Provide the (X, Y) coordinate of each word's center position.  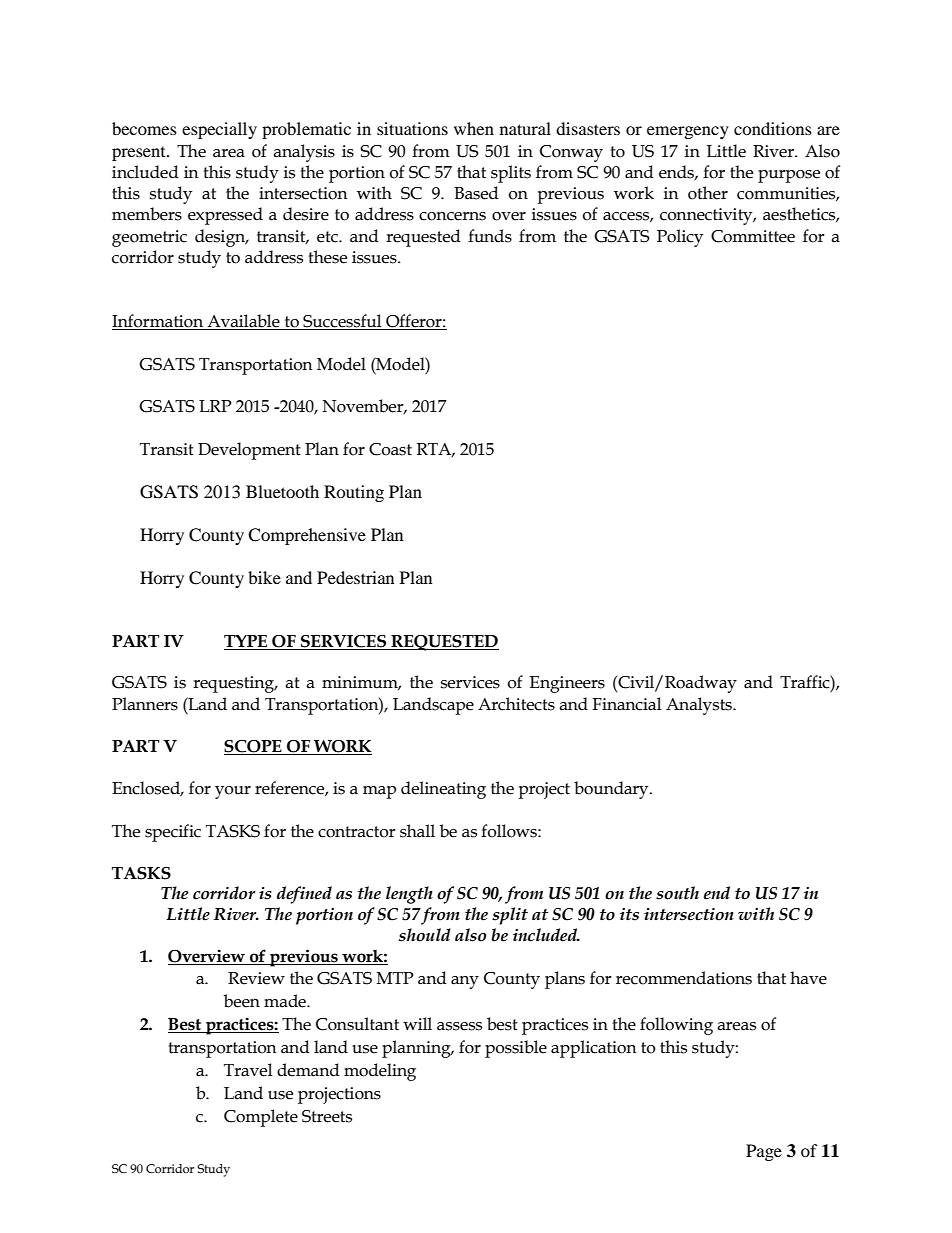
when (474, 128)
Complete (261, 1118)
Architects (516, 704)
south (677, 893)
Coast (390, 449)
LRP (215, 406)
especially (219, 130)
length (409, 895)
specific (173, 833)
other (708, 193)
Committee (753, 236)
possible (516, 1049)
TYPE (245, 641)
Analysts (700, 706)
